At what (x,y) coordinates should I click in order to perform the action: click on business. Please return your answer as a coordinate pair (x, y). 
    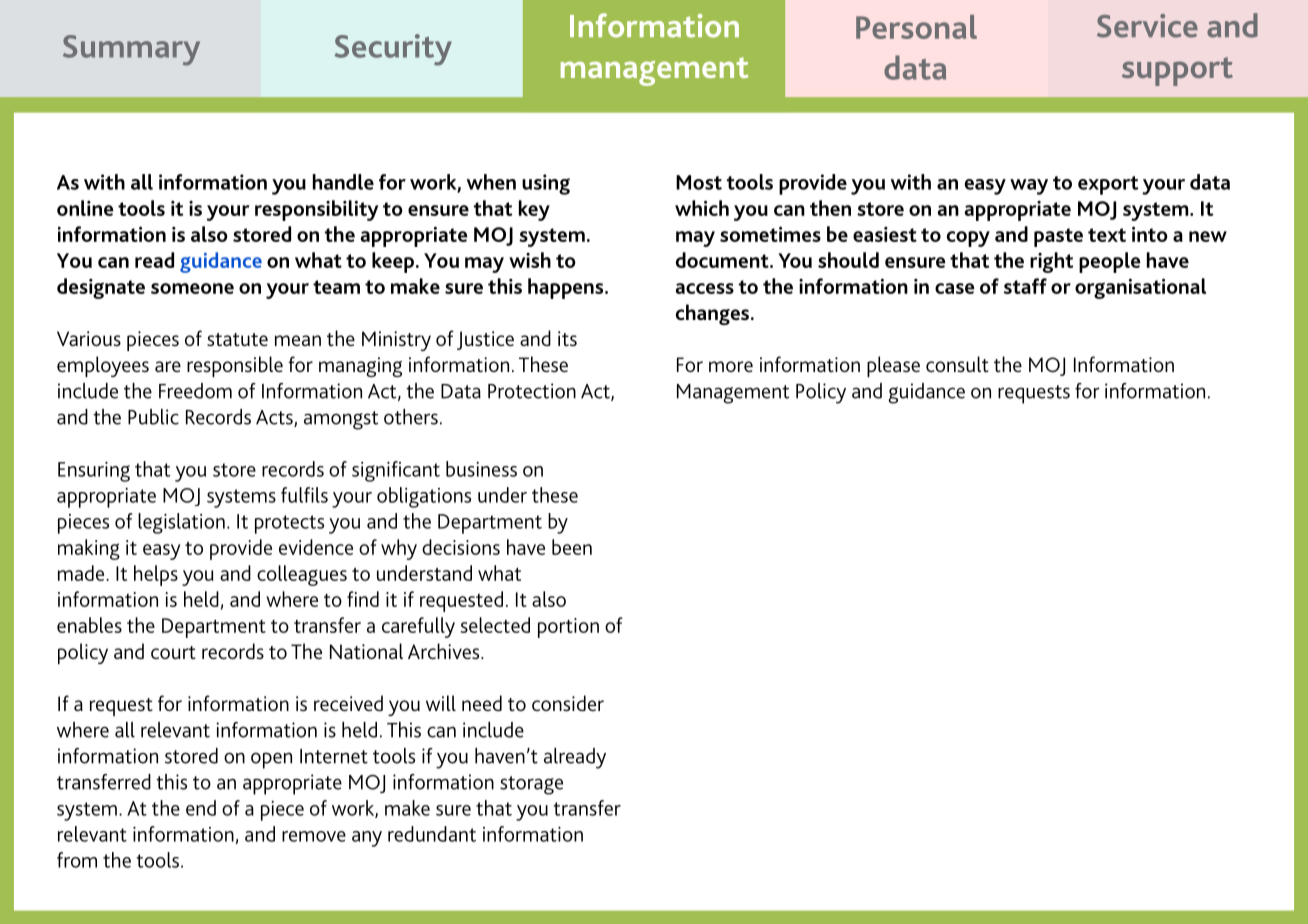
    Looking at the image, I should click on (481, 469).
